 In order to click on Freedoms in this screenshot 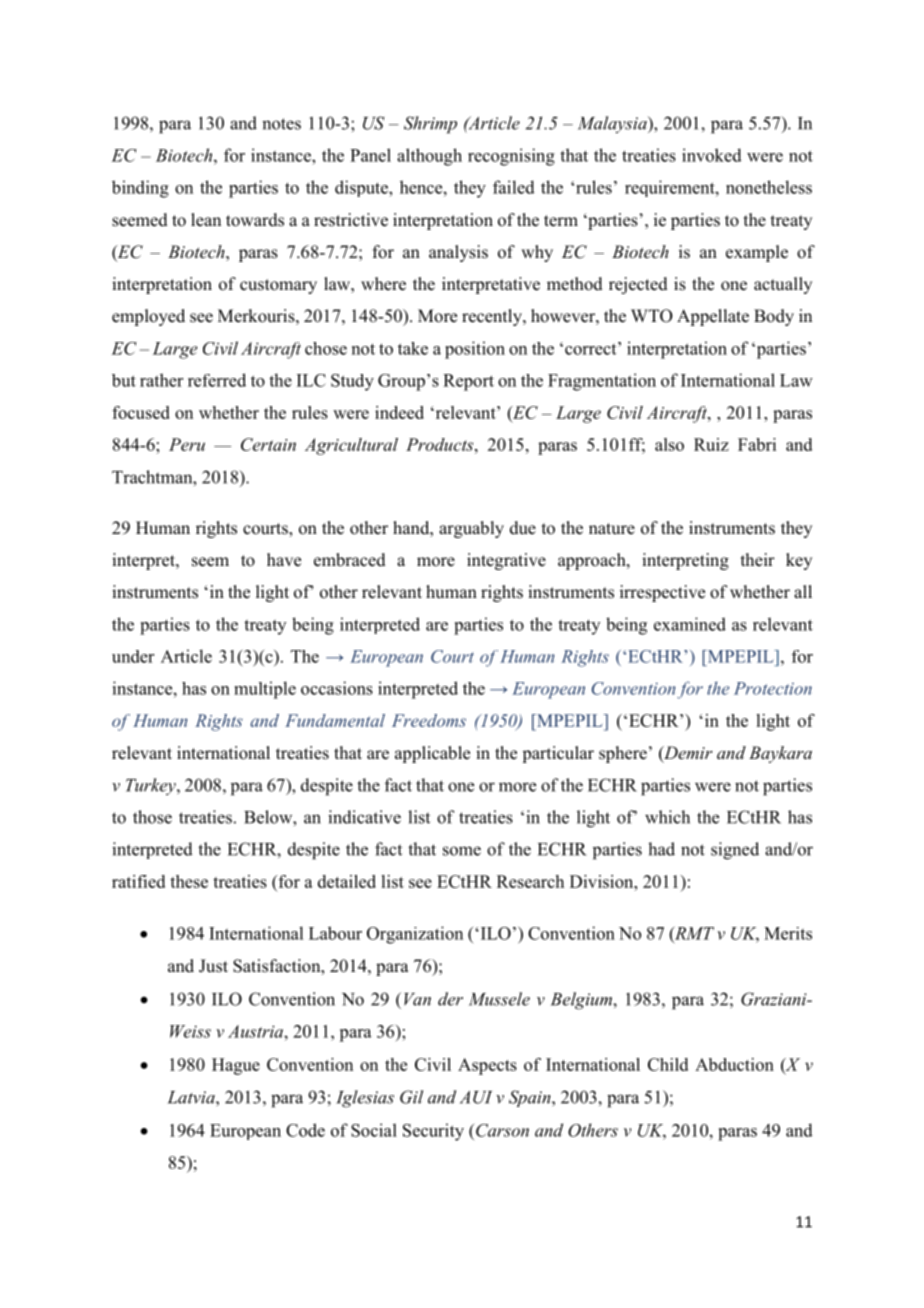, I will do `click(429, 720)`.
